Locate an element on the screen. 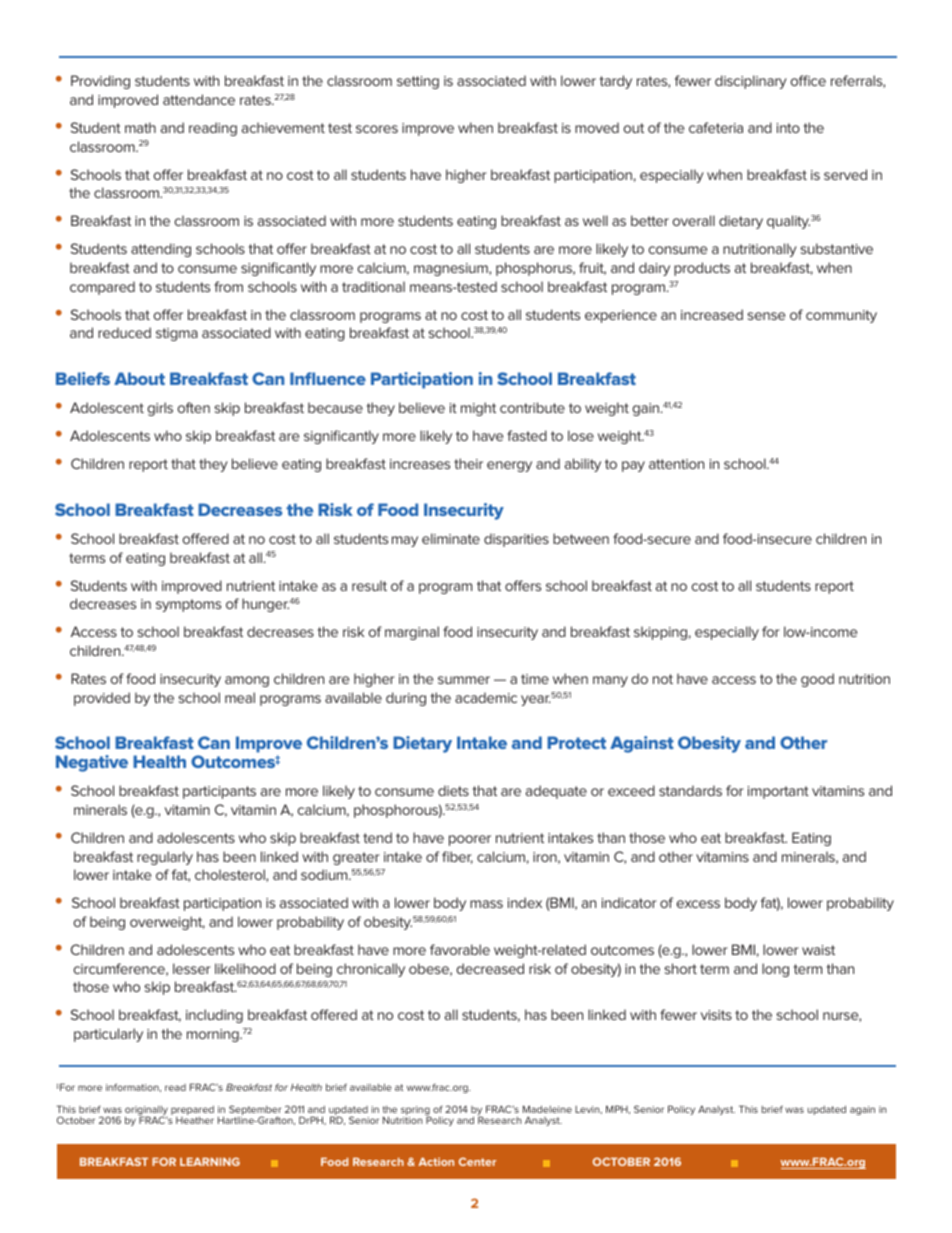 Image resolution: width=952 pixels, height=1233 pixels. prepared is located at coordinates (192, 1112).
